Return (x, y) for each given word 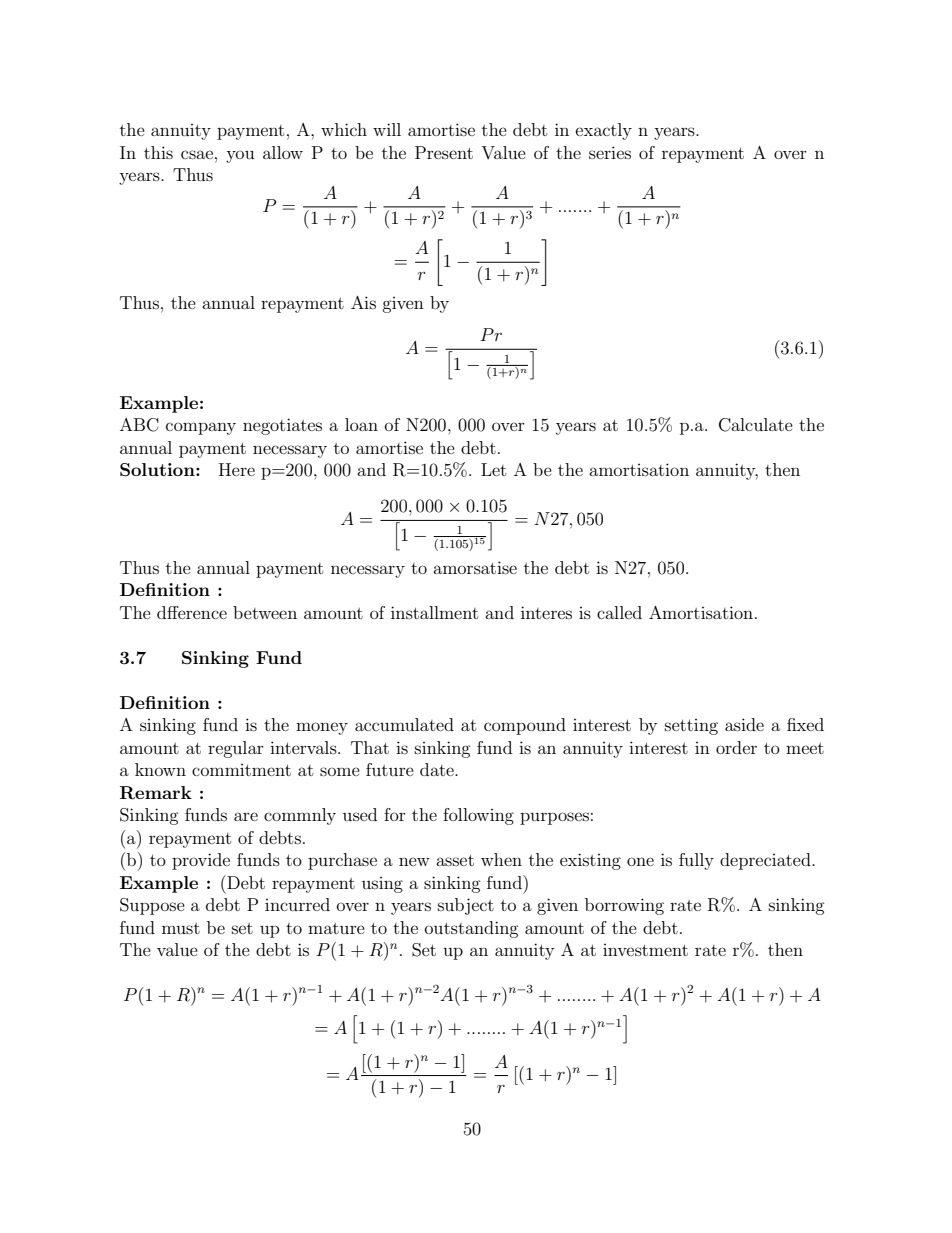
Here (237, 469)
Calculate (756, 425)
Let (493, 469)
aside (744, 724)
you (240, 156)
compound (525, 726)
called (619, 612)
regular (236, 749)
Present (444, 152)
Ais (363, 302)
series (610, 152)
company (201, 428)
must (181, 928)
